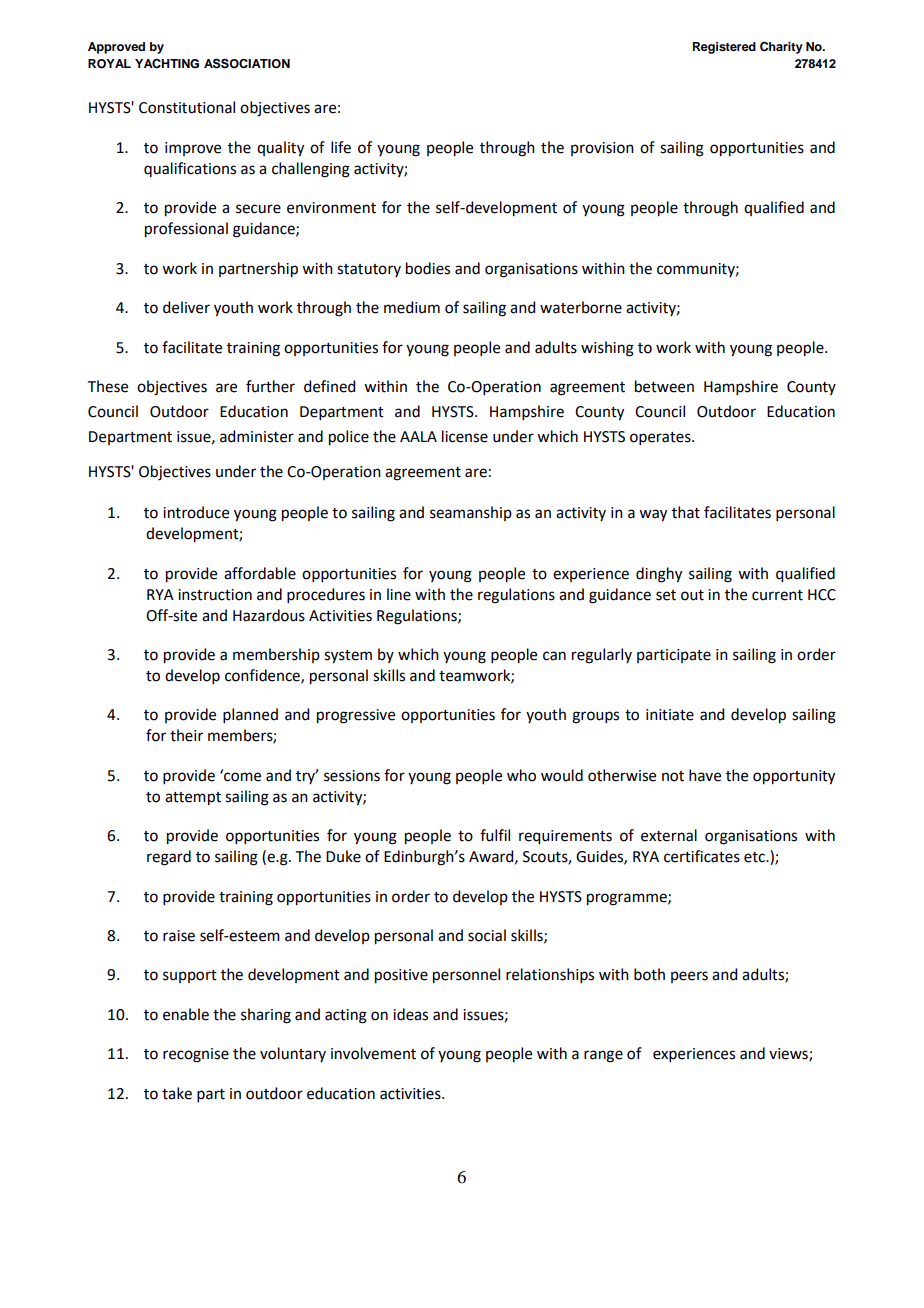 The image size is (924, 1308). Describe the element at coordinates (167, 64) in the screenshot. I see `YACHTING` at that location.
